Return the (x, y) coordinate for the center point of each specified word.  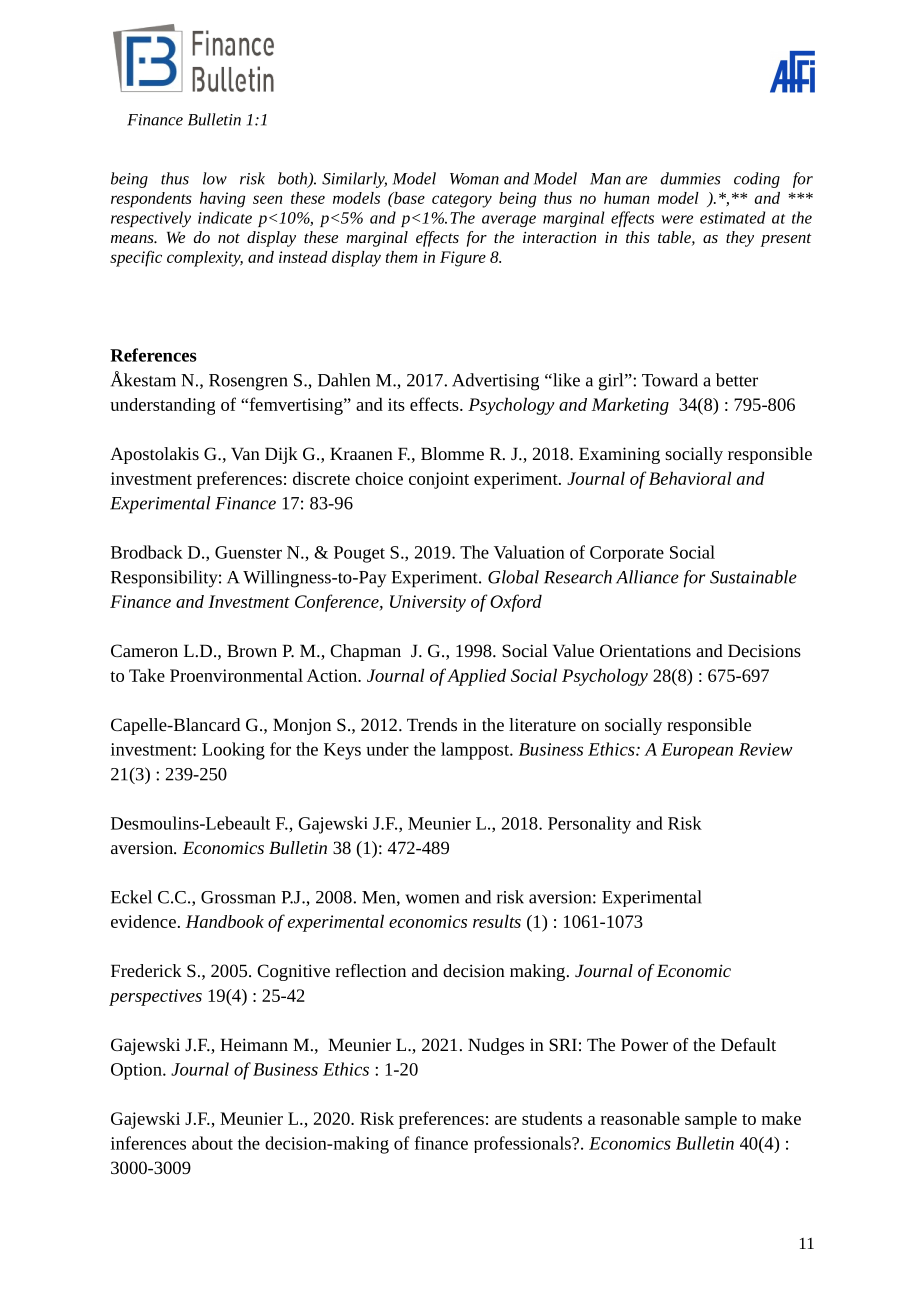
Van (245, 453)
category (462, 201)
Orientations (645, 650)
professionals (523, 1144)
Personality (589, 825)
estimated (732, 217)
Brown (252, 650)
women (432, 899)
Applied (476, 677)
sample (711, 1120)
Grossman (238, 897)
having (223, 199)
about (212, 1143)
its (396, 404)
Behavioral (690, 478)
